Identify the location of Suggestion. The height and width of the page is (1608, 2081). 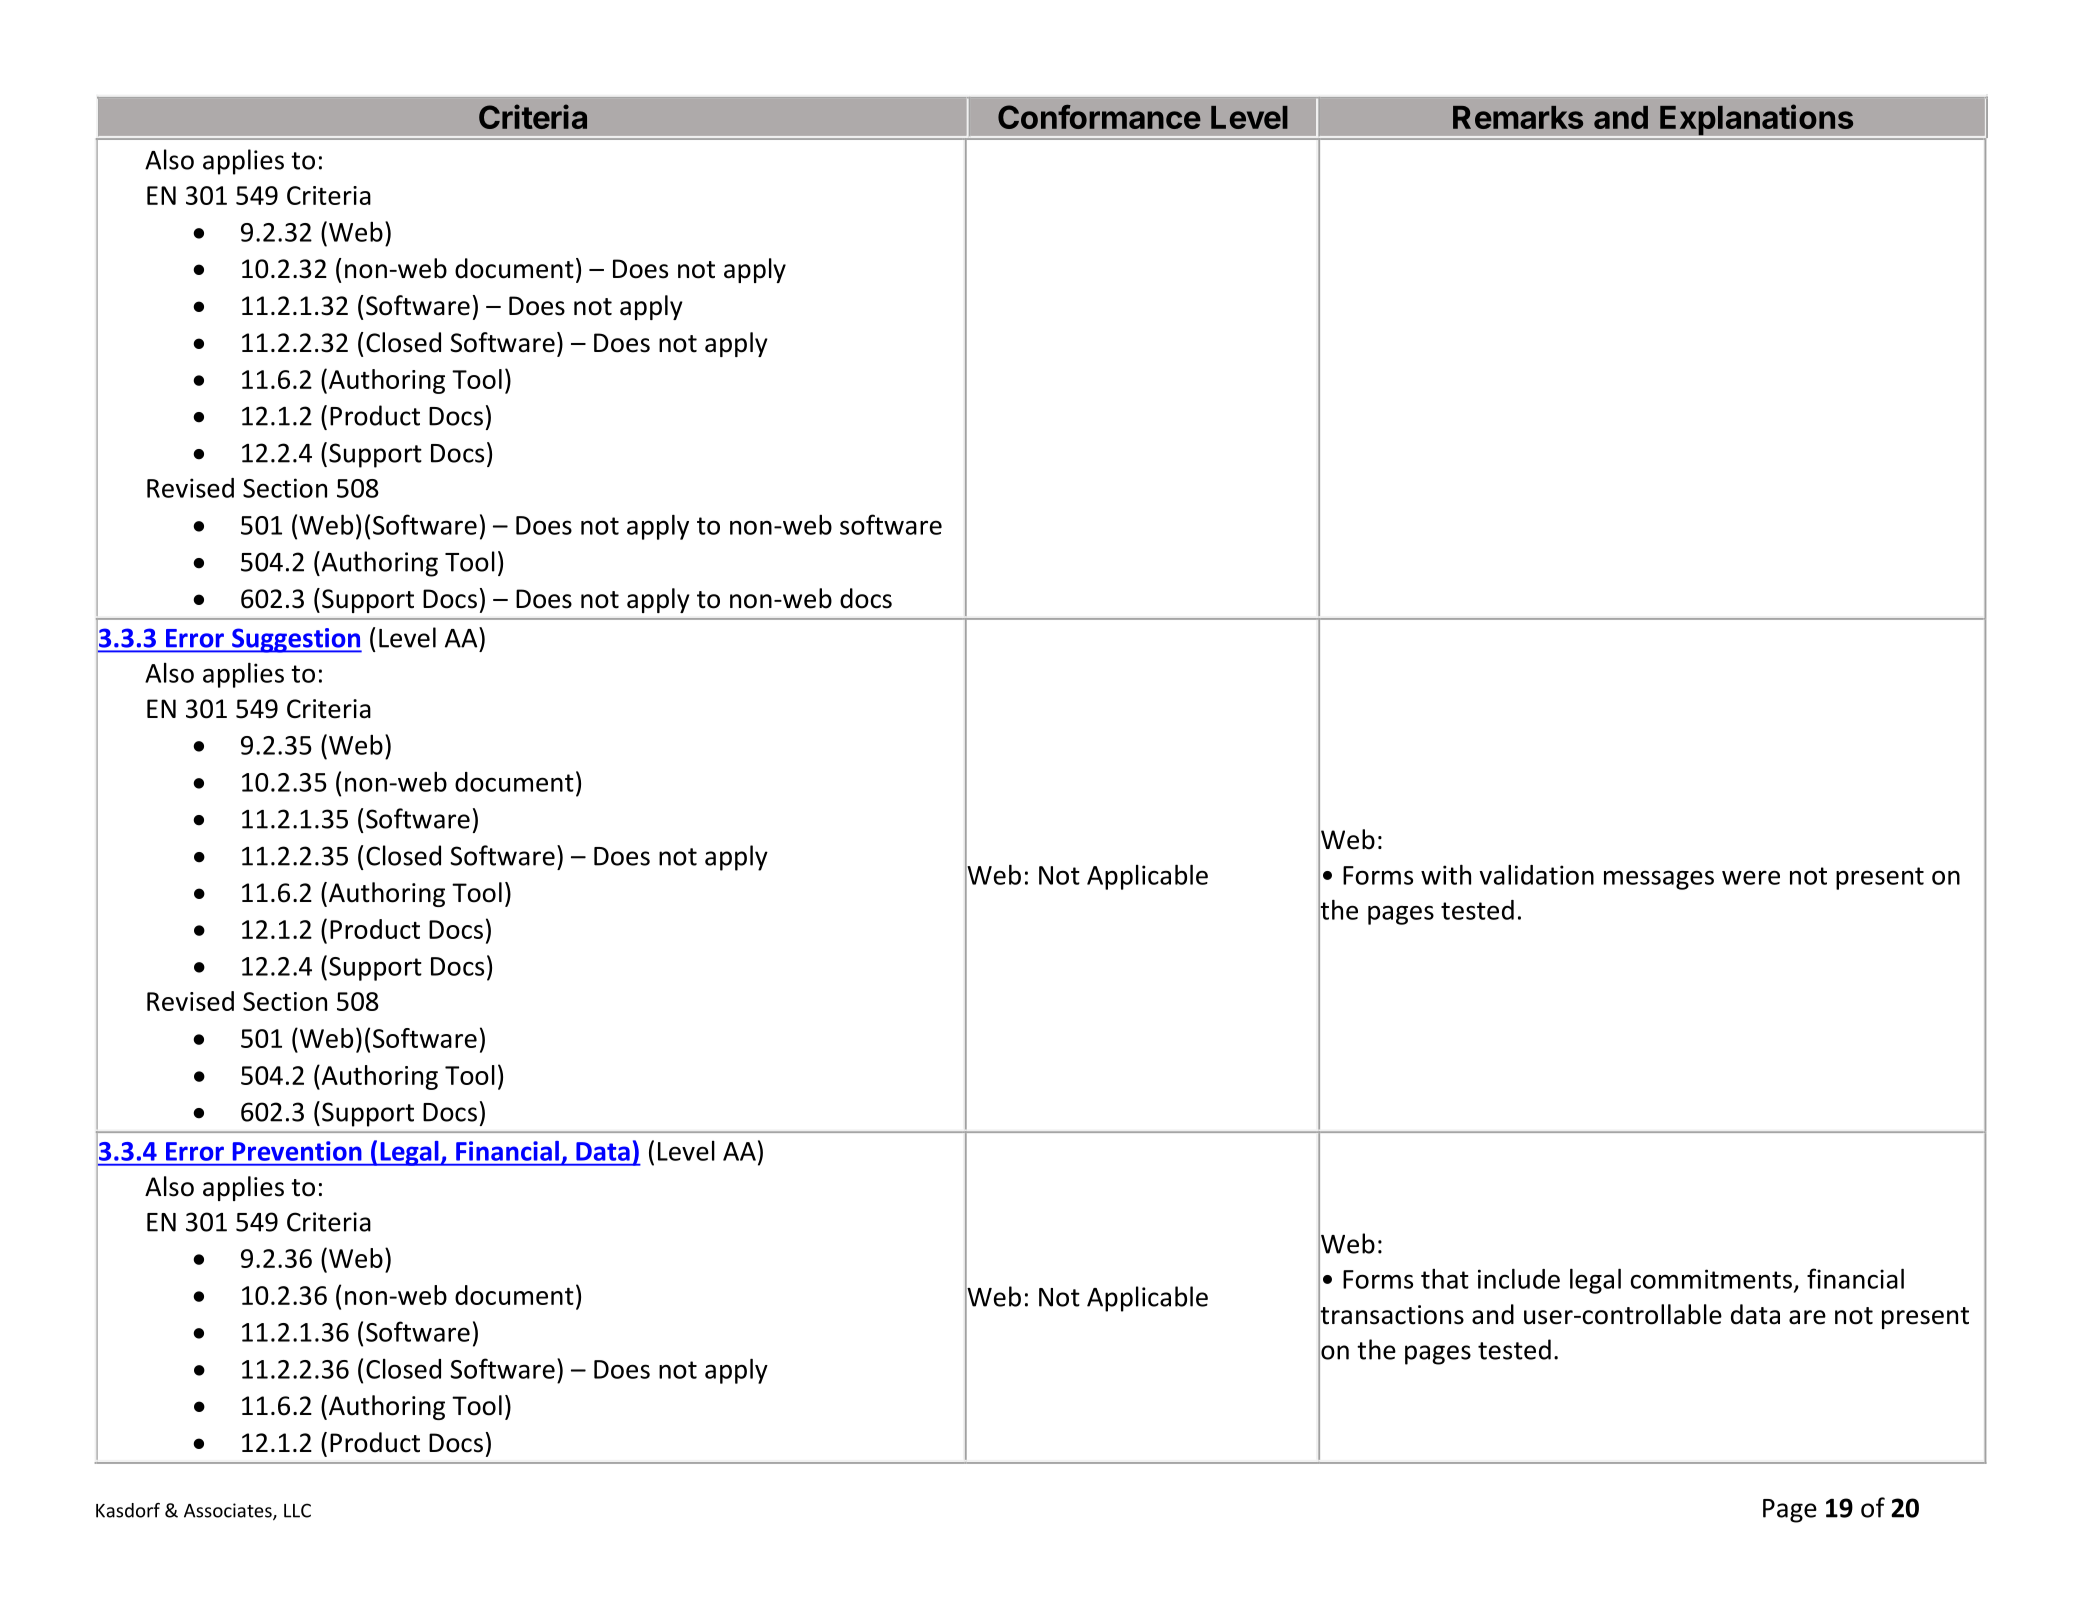
(296, 640).
